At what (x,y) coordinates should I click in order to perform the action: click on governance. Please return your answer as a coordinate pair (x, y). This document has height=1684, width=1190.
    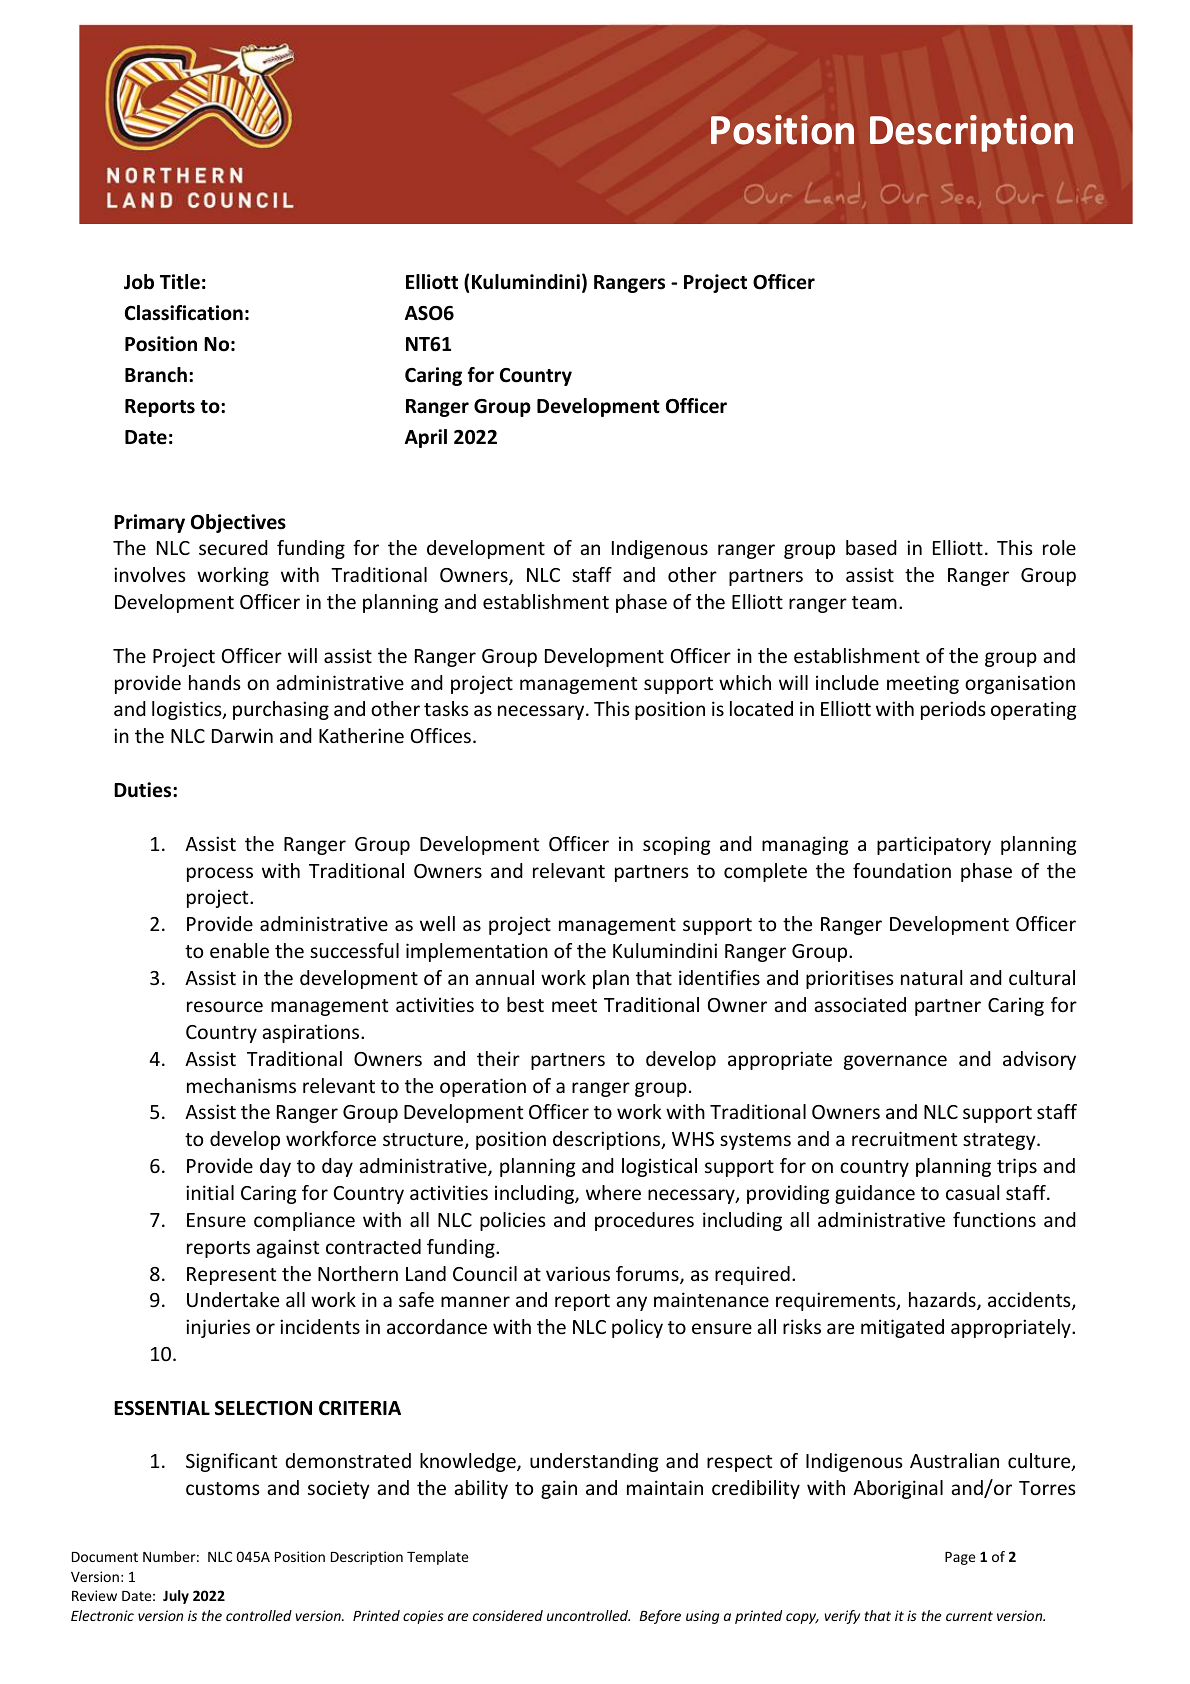
    Looking at the image, I should click on (895, 1062).
